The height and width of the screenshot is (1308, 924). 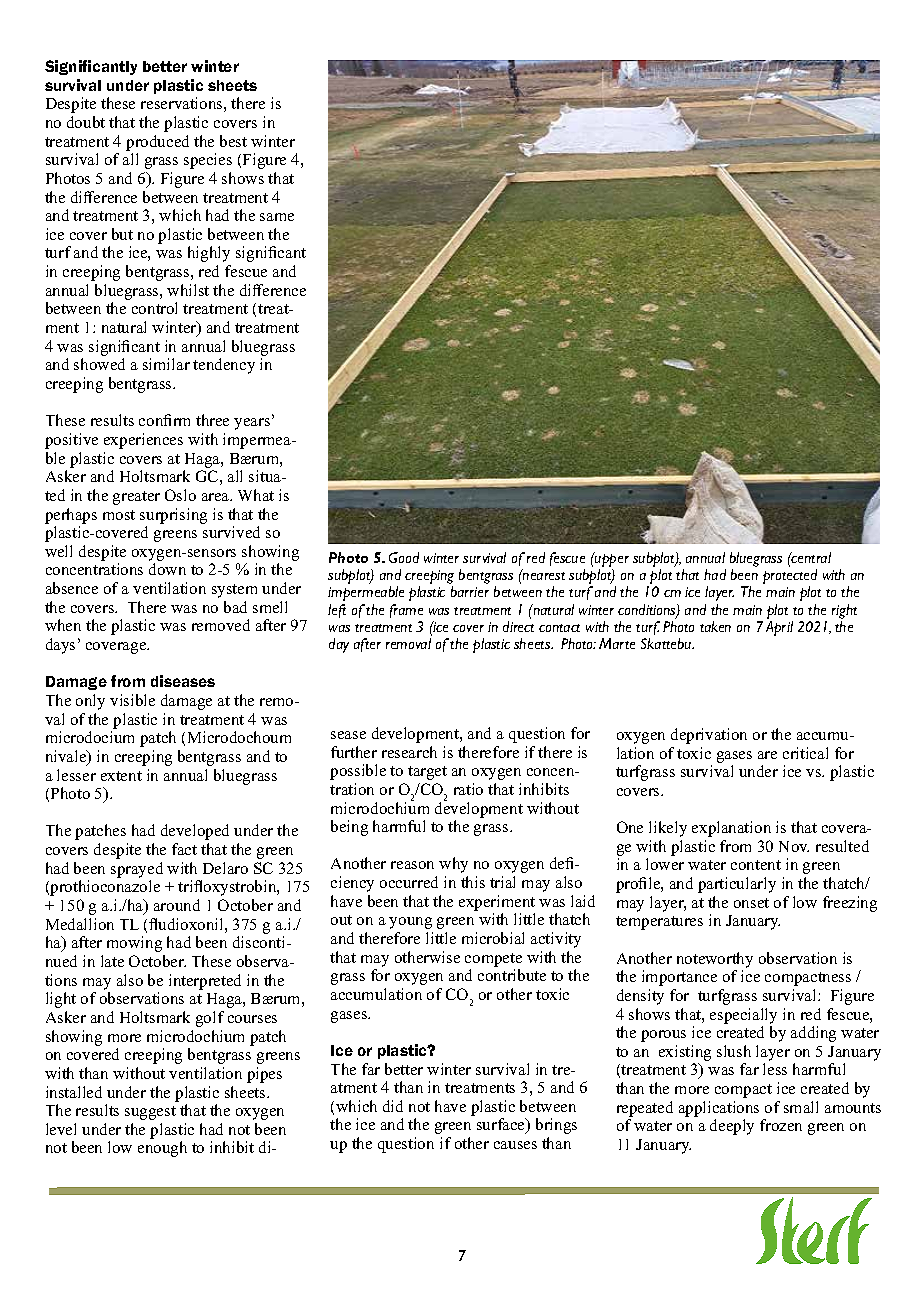 I want to click on suggest, so click(x=150, y=1113).
